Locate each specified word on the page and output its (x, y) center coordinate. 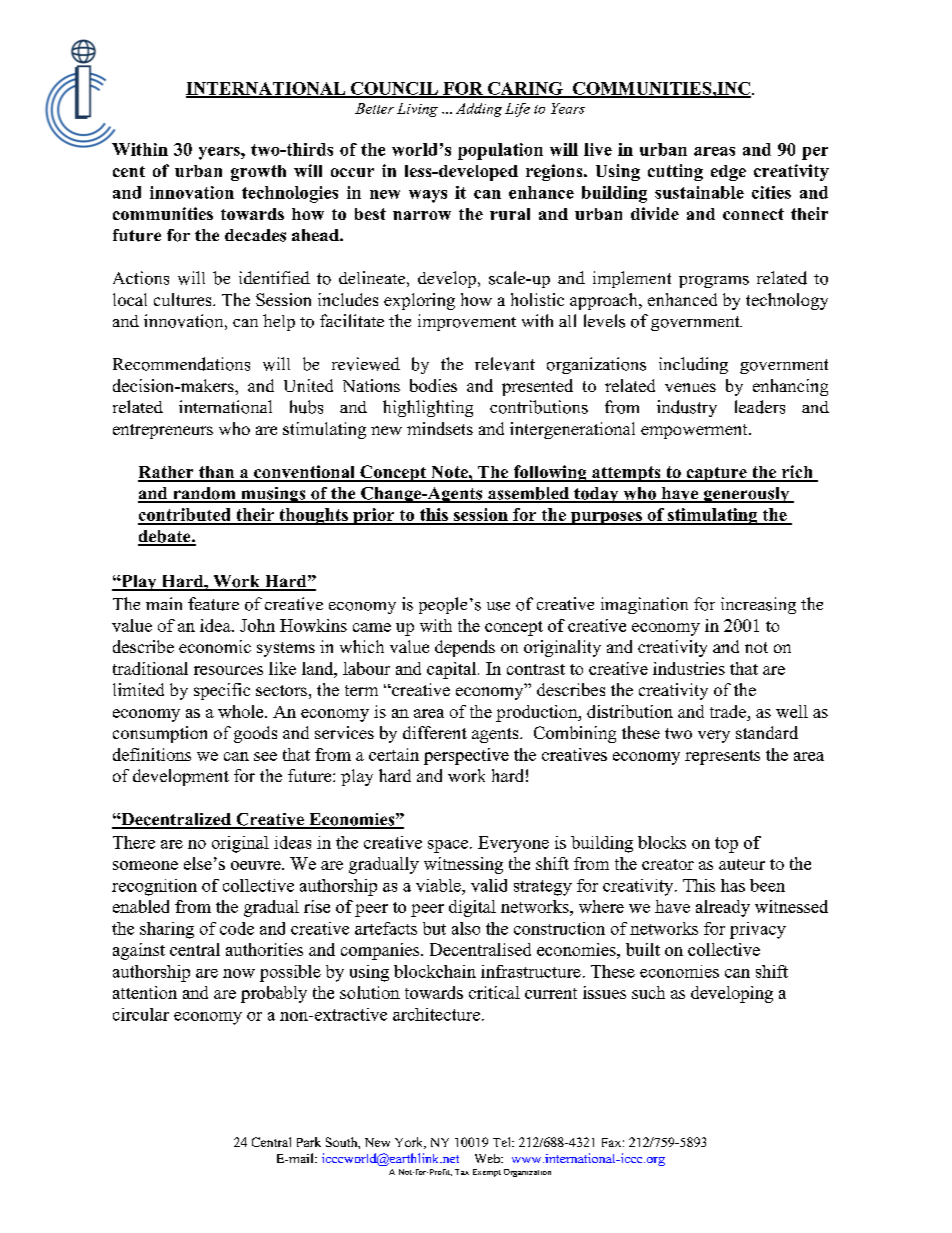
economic (215, 646)
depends (465, 648)
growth (258, 173)
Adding (479, 110)
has (733, 885)
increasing (758, 605)
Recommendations (181, 364)
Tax (462, 1172)
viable (439, 885)
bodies (433, 385)
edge (728, 173)
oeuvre (257, 865)
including (693, 365)
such (648, 992)
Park (309, 1142)
